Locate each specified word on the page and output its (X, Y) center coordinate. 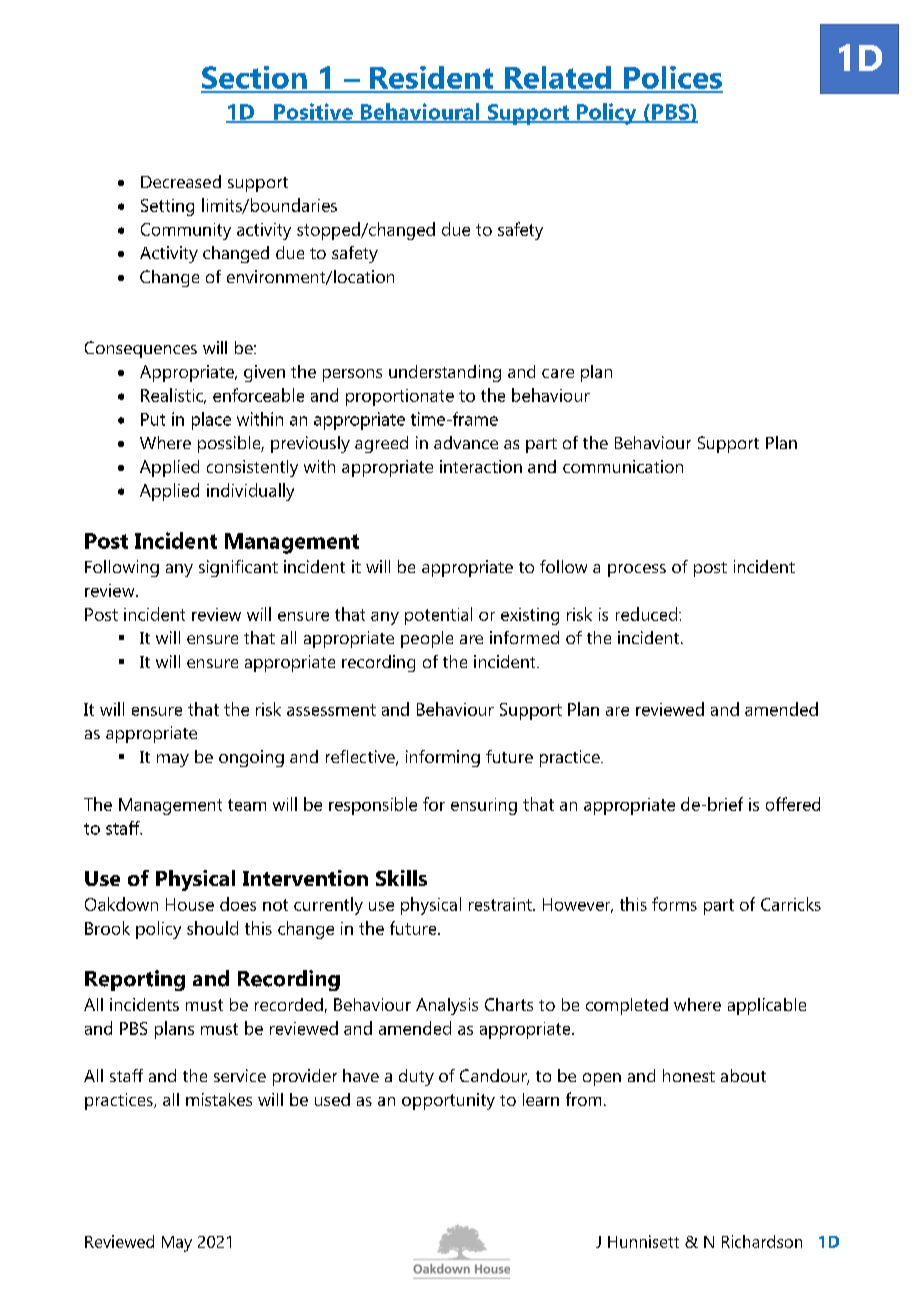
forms (674, 904)
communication (623, 466)
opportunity (448, 1101)
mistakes (219, 1099)
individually (250, 492)
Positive (313, 112)
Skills (401, 878)
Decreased (181, 181)
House (190, 904)
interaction (481, 466)
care (558, 373)
